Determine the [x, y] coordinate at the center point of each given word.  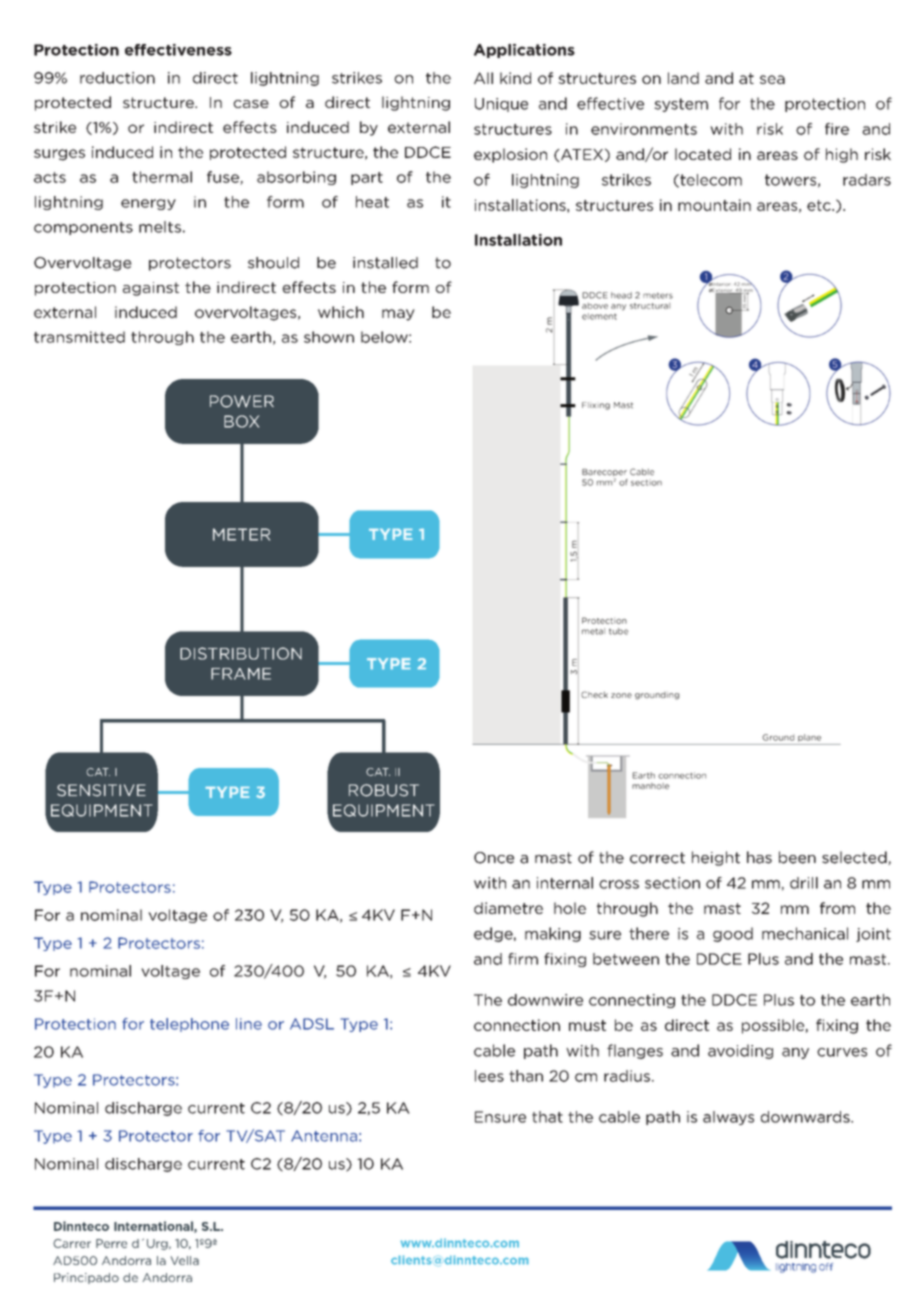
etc [820, 205]
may [398, 315]
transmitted [79, 337]
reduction [117, 78]
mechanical [805, 933]
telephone [189, 1025]
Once [494, 858]
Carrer [72, 1243]
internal [565, 883]
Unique [501, 105]
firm [523, 959]
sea [772, 79]
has [759, 857]
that [547, 1117]
